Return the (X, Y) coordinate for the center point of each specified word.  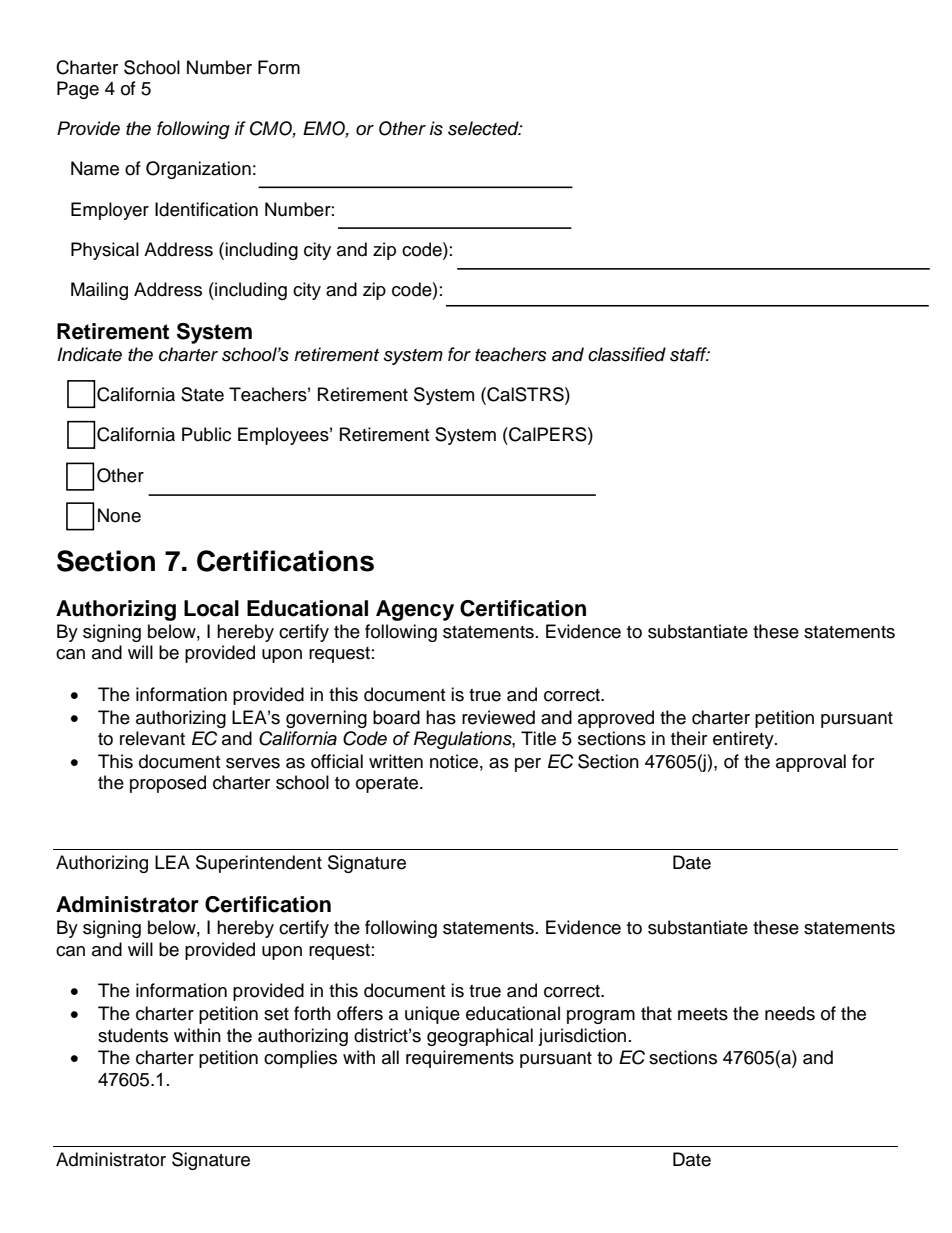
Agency (415, 610)
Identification (206, 209)
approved (616, 719)
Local (211, 608)
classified (627, 354)
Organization (198, 170)
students (133, 1035)
